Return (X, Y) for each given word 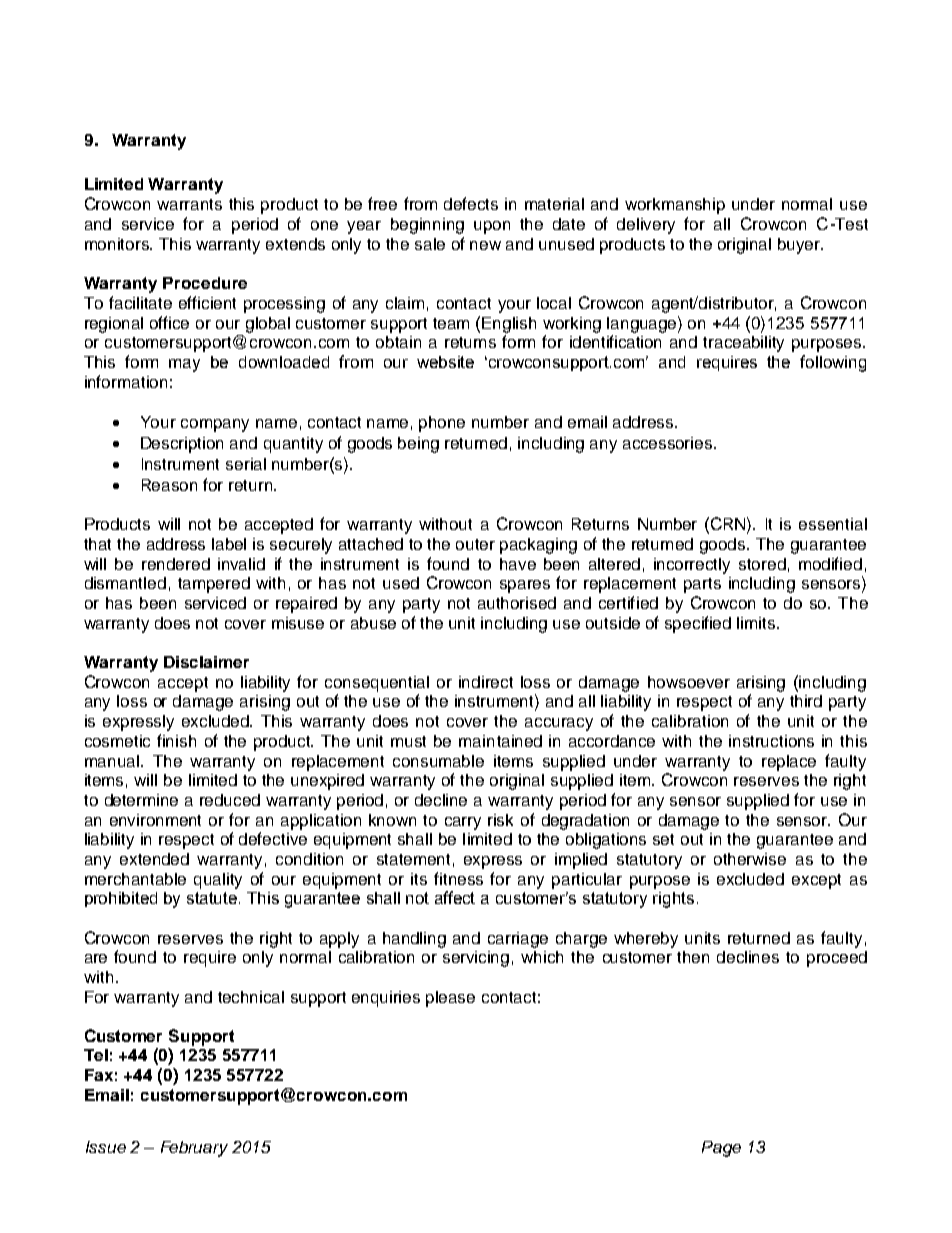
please (450, 999)
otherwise (750, 859)
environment (155, 820)
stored (762, 564)
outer (475, 544)
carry (463, 823)
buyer (800, 246)
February (194, 1149)
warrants (189, 204)
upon (492, 227)
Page (721, 1149)
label (229, 544)
